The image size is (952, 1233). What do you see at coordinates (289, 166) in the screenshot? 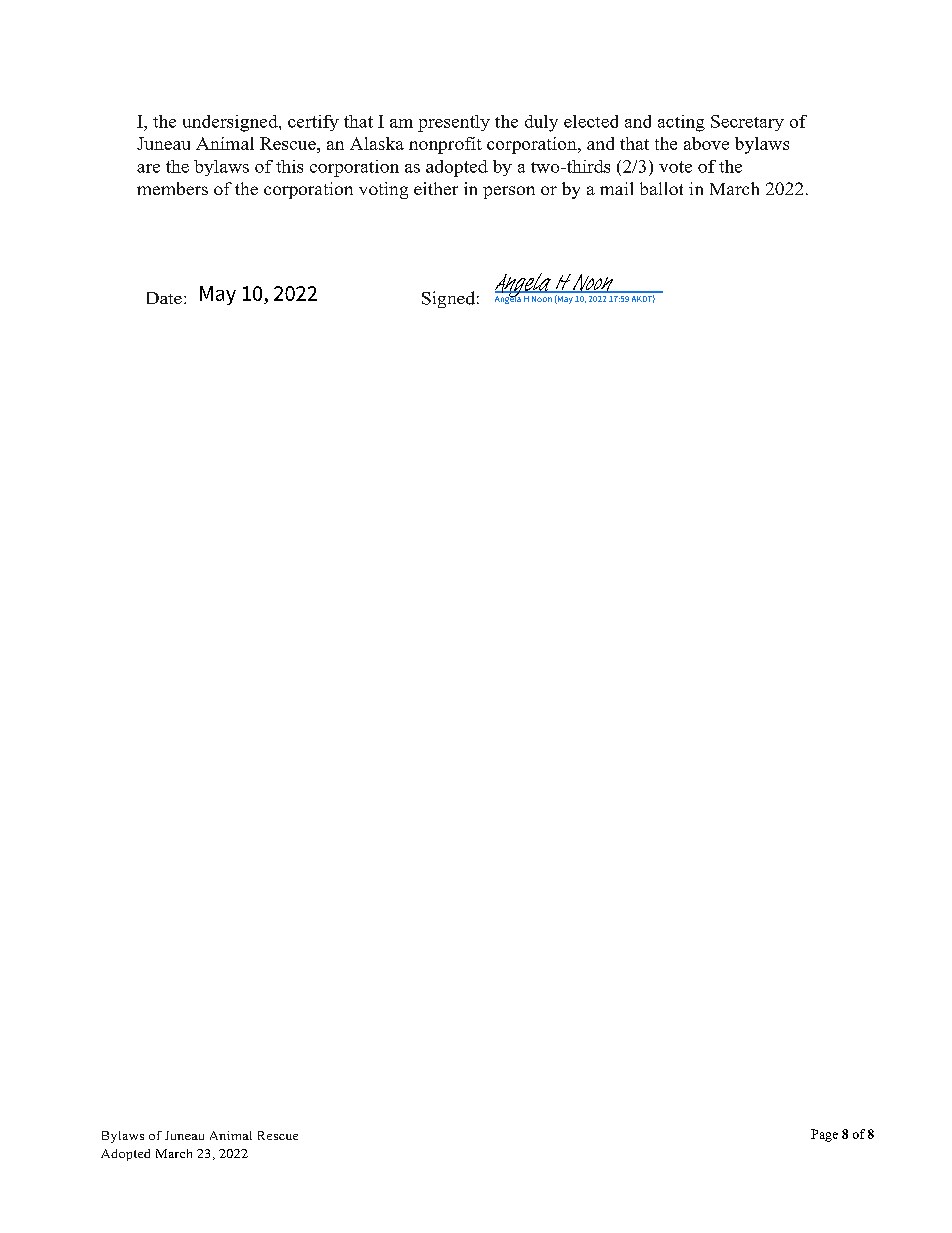
I see `this` at bounding box center [289, 166].
